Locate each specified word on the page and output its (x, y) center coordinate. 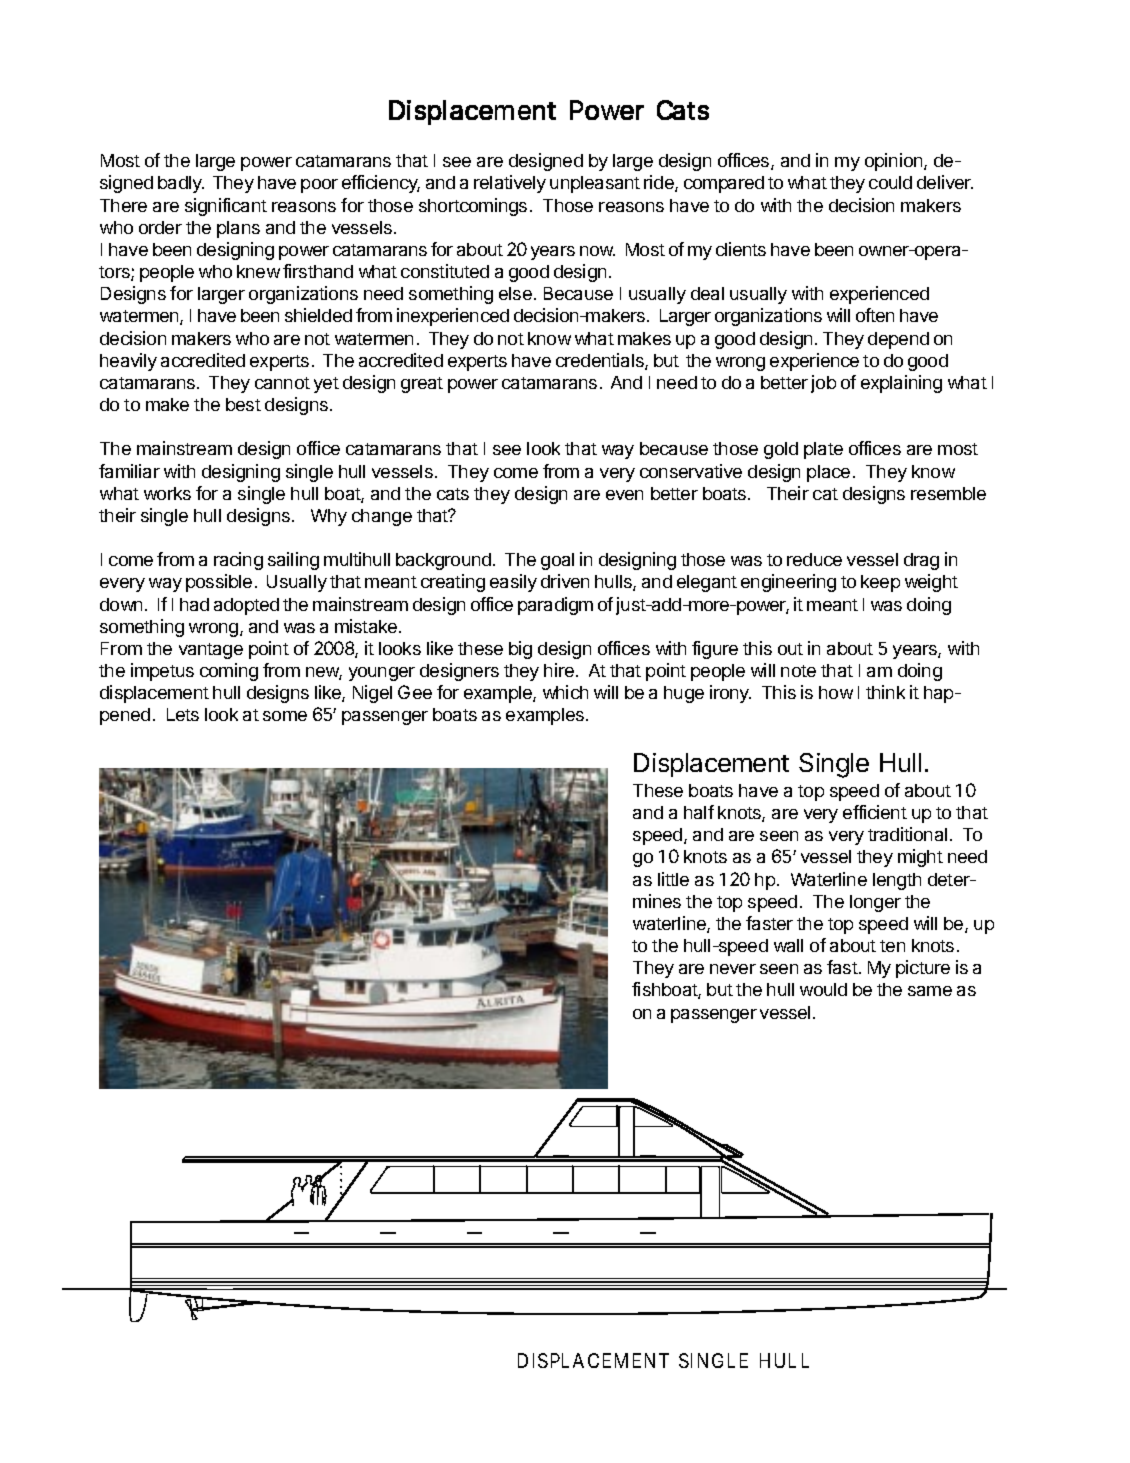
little (673, 879)
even (624, 495)
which (565, 692)
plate (823, 450)
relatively (510, 184)
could (890, 182)
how (836, 692)
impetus (162, 672)
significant (226, 207)
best (243, 404)
